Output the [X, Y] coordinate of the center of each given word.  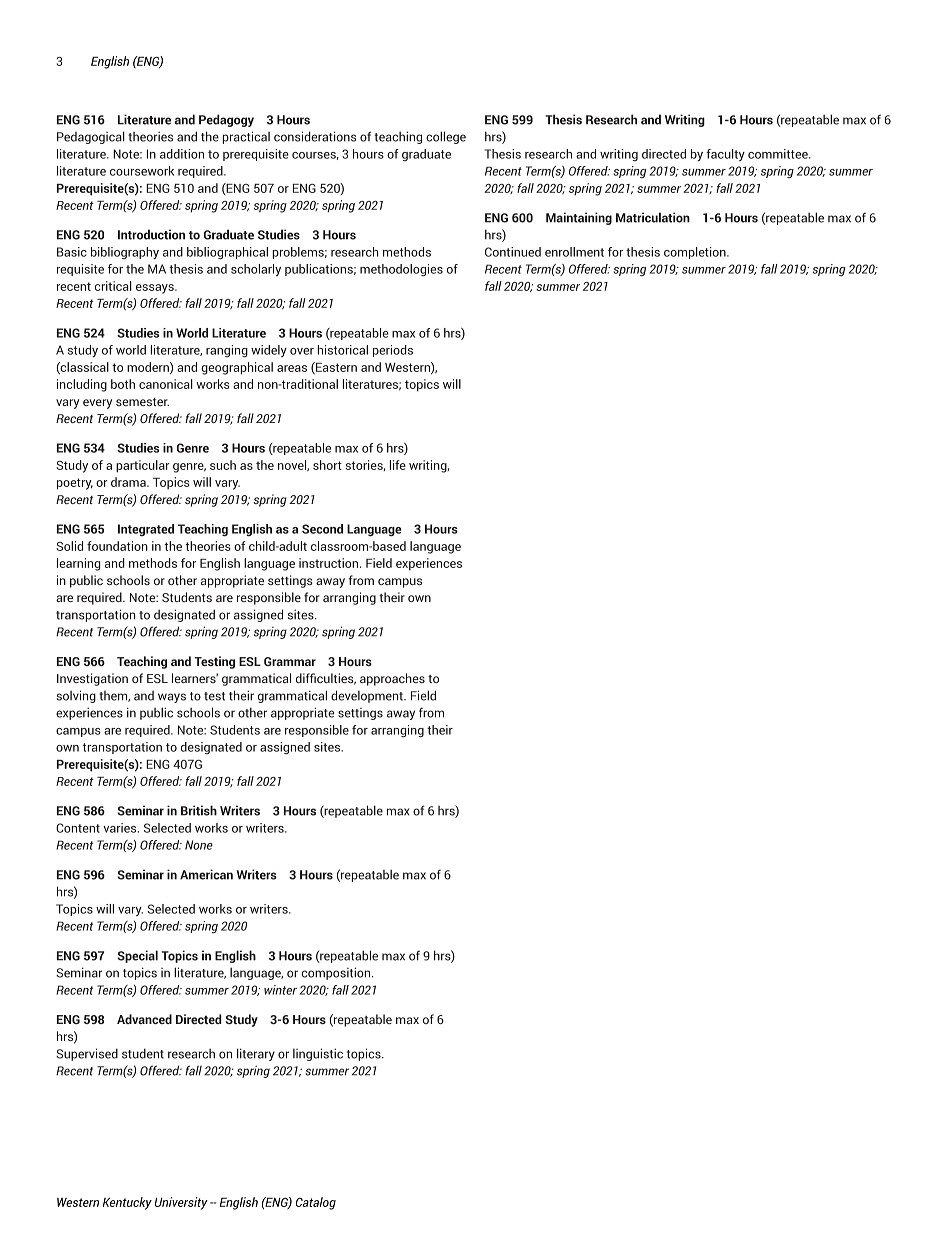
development [368, 696]
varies [121, 828]
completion [696, 253]
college [446, 137]
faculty [725, 155]
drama [129, 482]
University [181, 1203]
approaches [392, 679]
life [398, 465]
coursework [142, 171]
